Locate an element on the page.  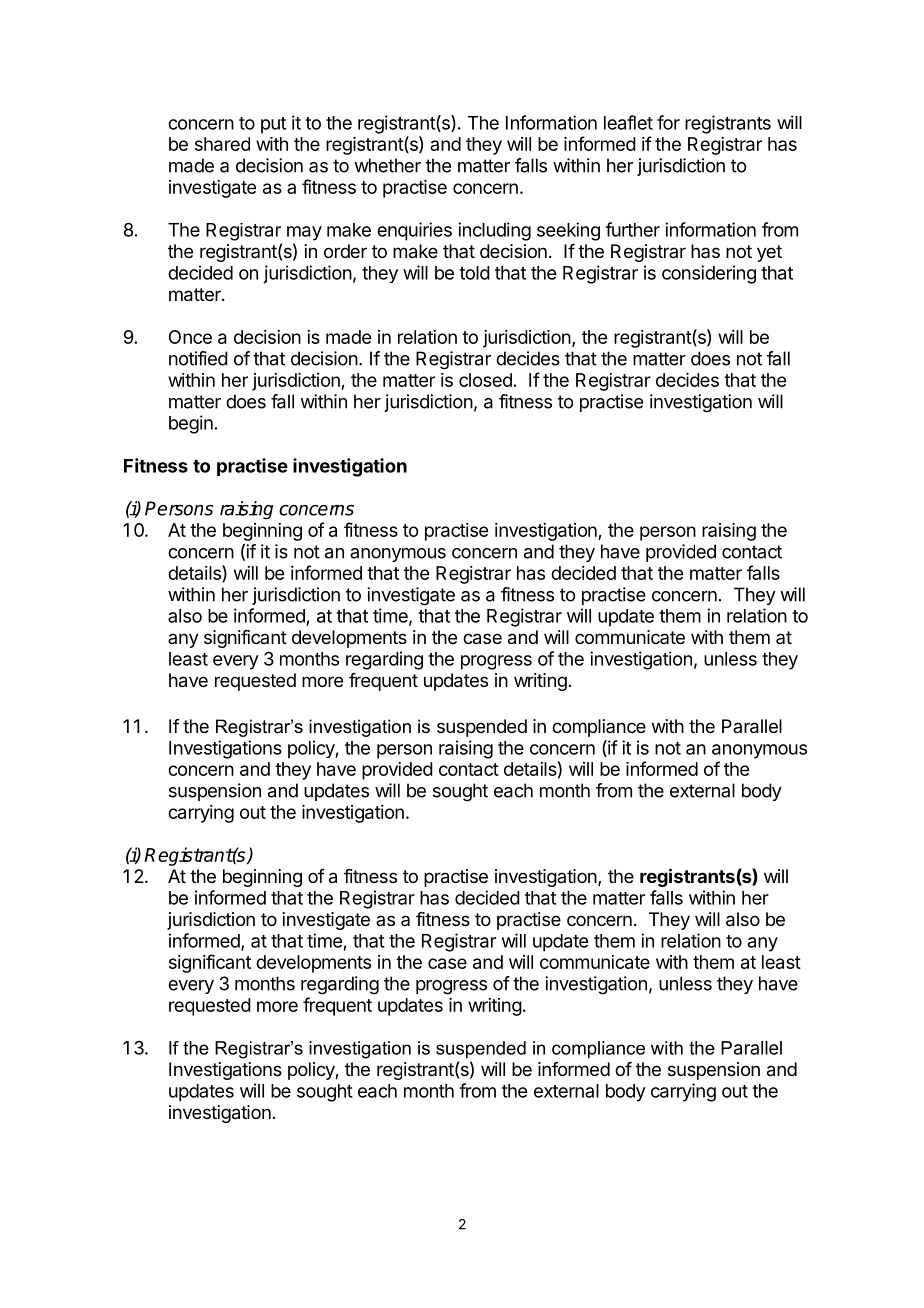
considering is located at coordinates (709, 274).
